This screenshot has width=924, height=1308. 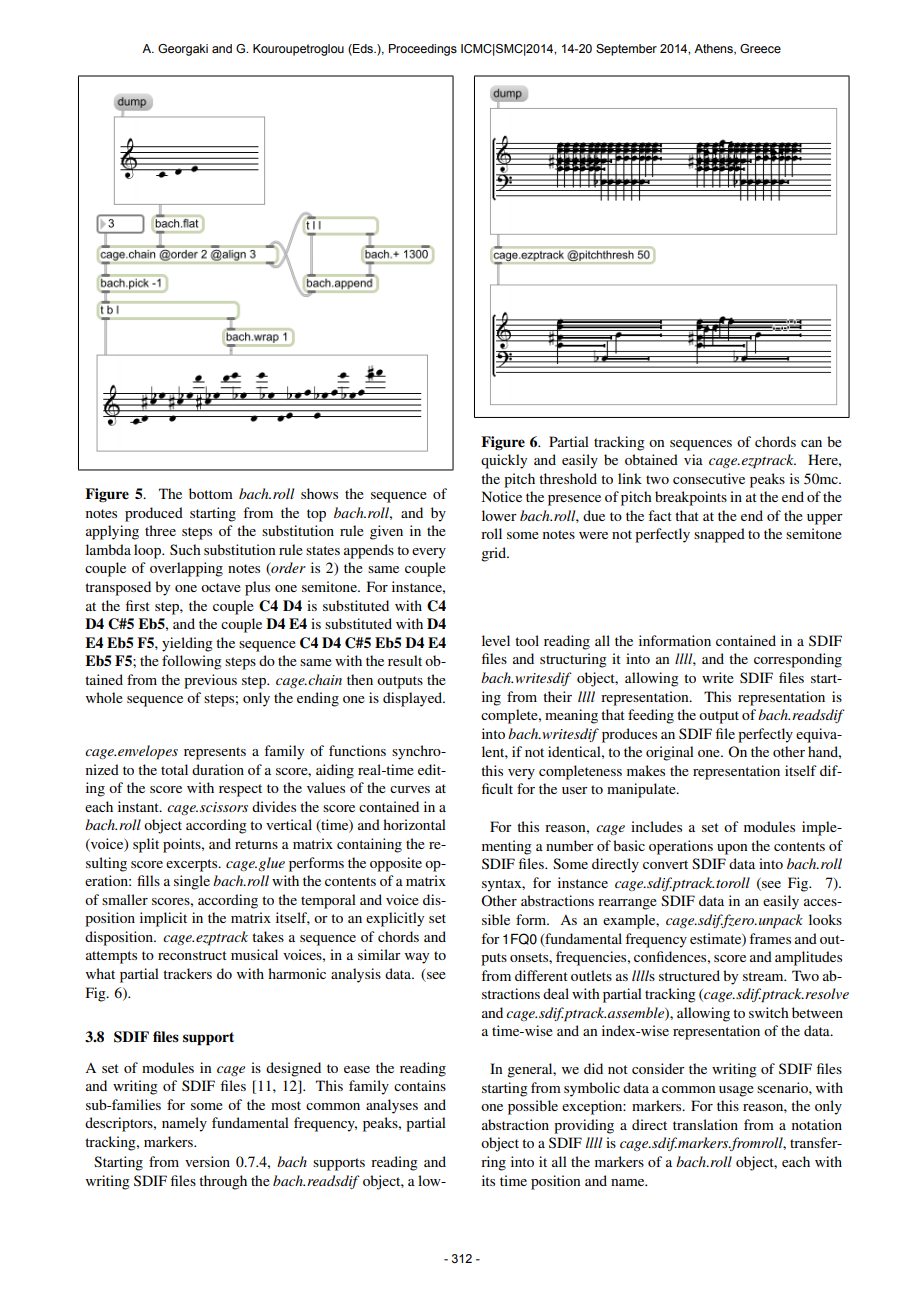 What do you see at coordinates (187, 644) in the screenshot?
I see `yielding` at bounding box center [187, 644].
